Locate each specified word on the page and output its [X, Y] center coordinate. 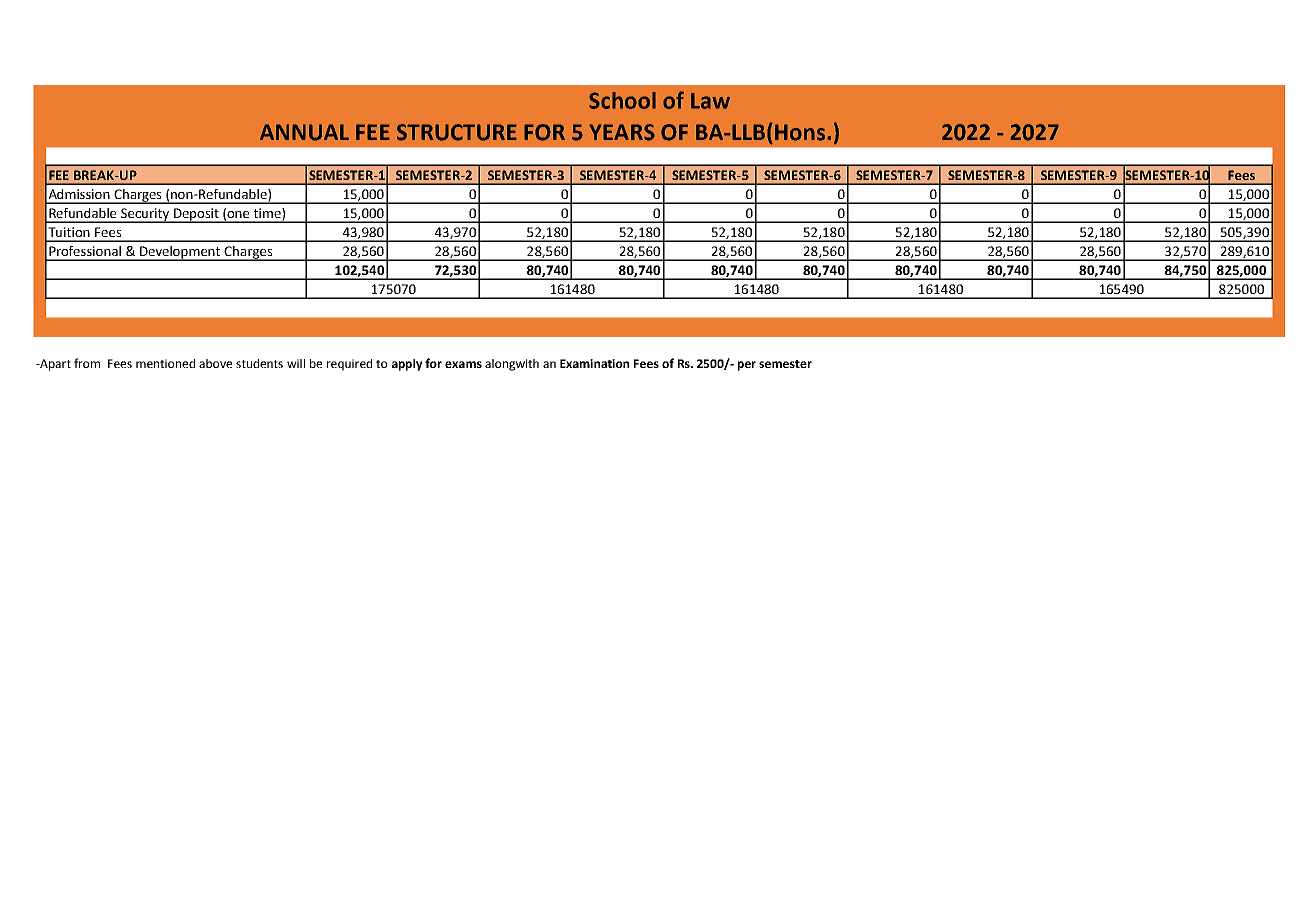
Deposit [197, 215]
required [349, 365]
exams [463, 364]
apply [407, 365]
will [296, 363]
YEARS [622, 132]
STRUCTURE [457, 132]
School [622, 100]
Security [145, 215]
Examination [594, 363]
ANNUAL [304, 132]
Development [180, 253]
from [87, 363]
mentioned [165, 363]
